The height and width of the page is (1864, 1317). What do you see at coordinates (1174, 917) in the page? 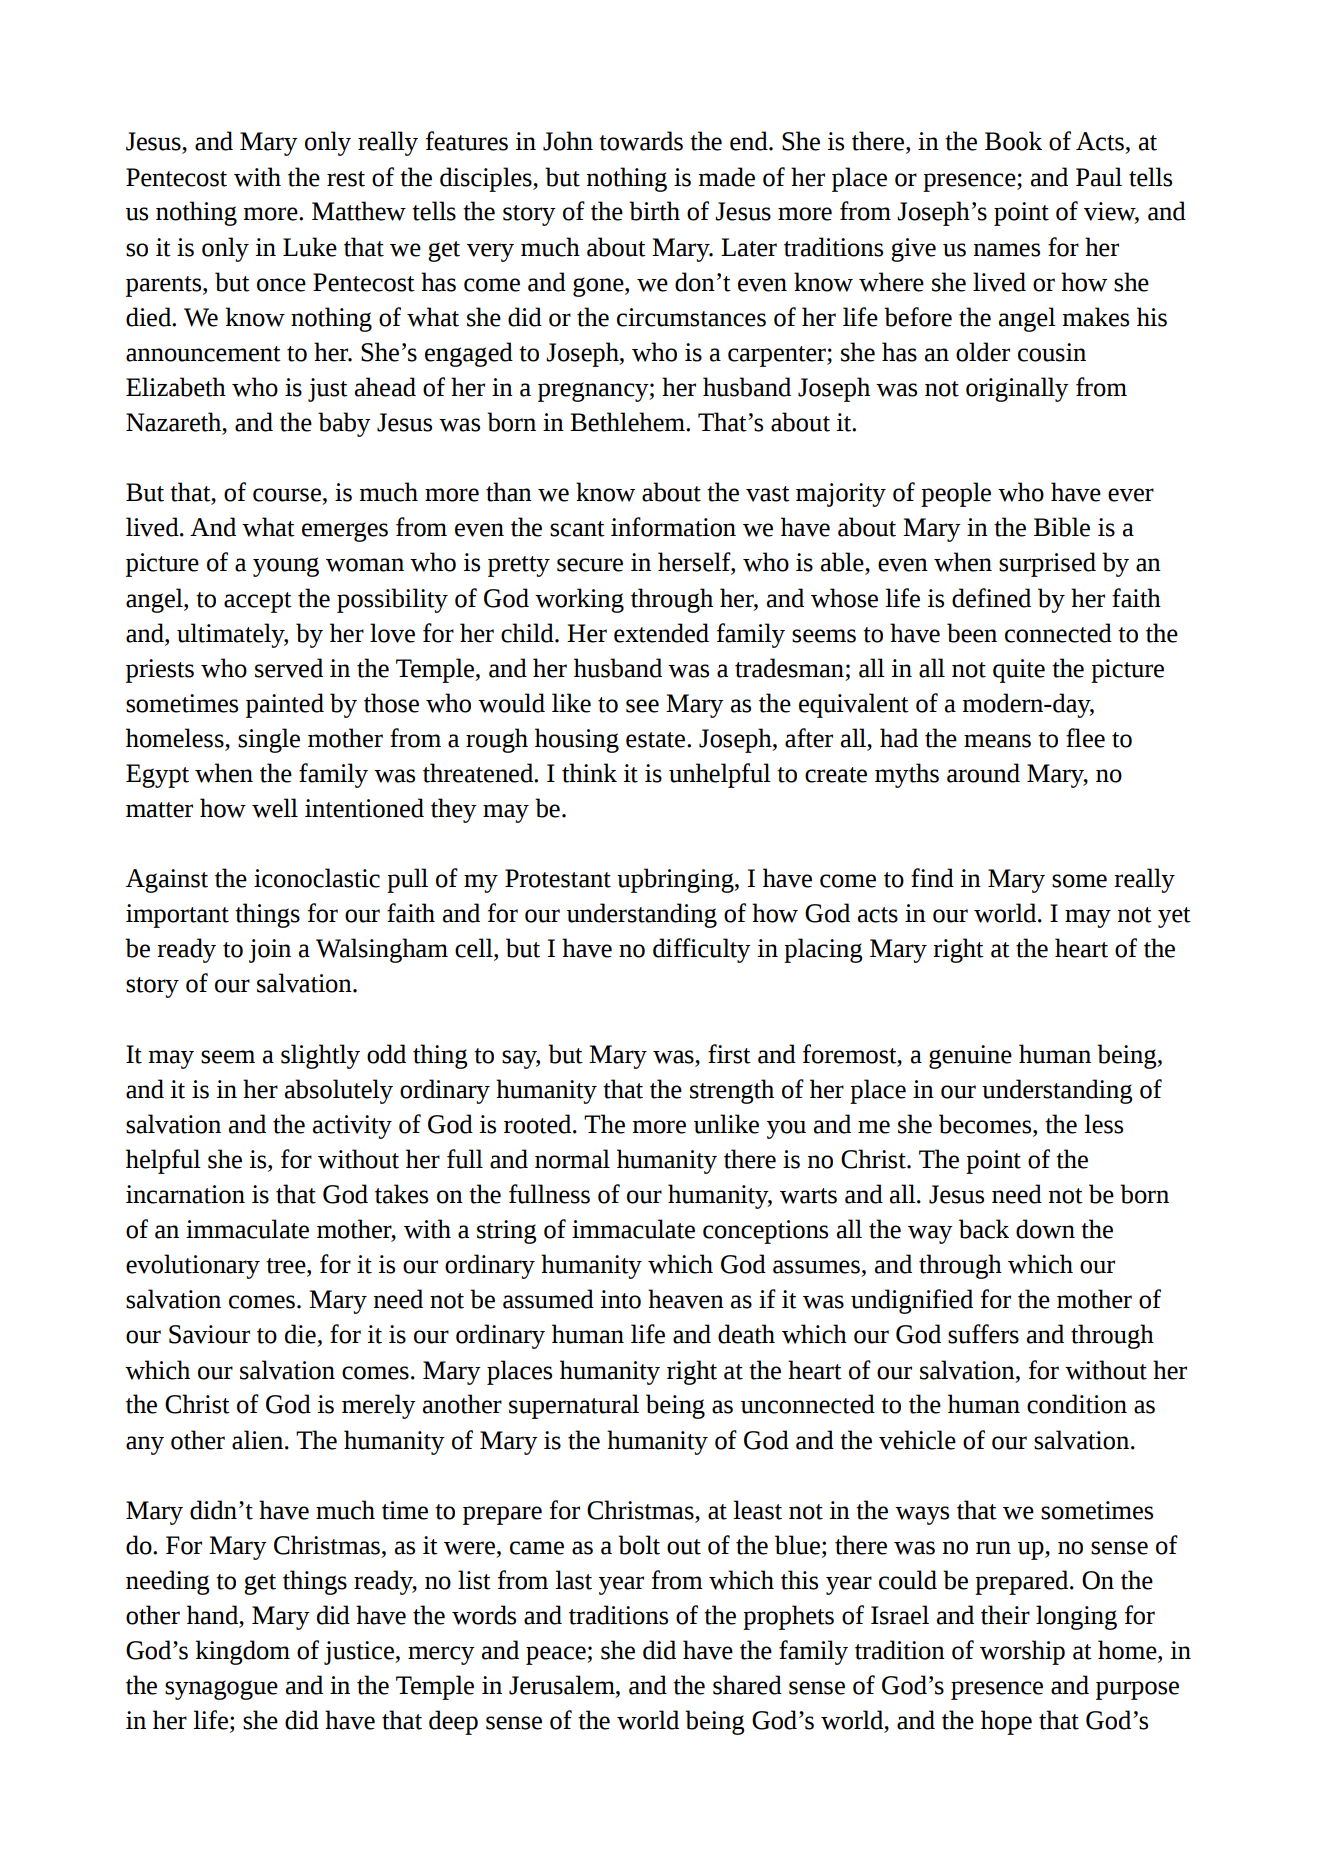
I see `yet` at bounding box center [1174, 917].
